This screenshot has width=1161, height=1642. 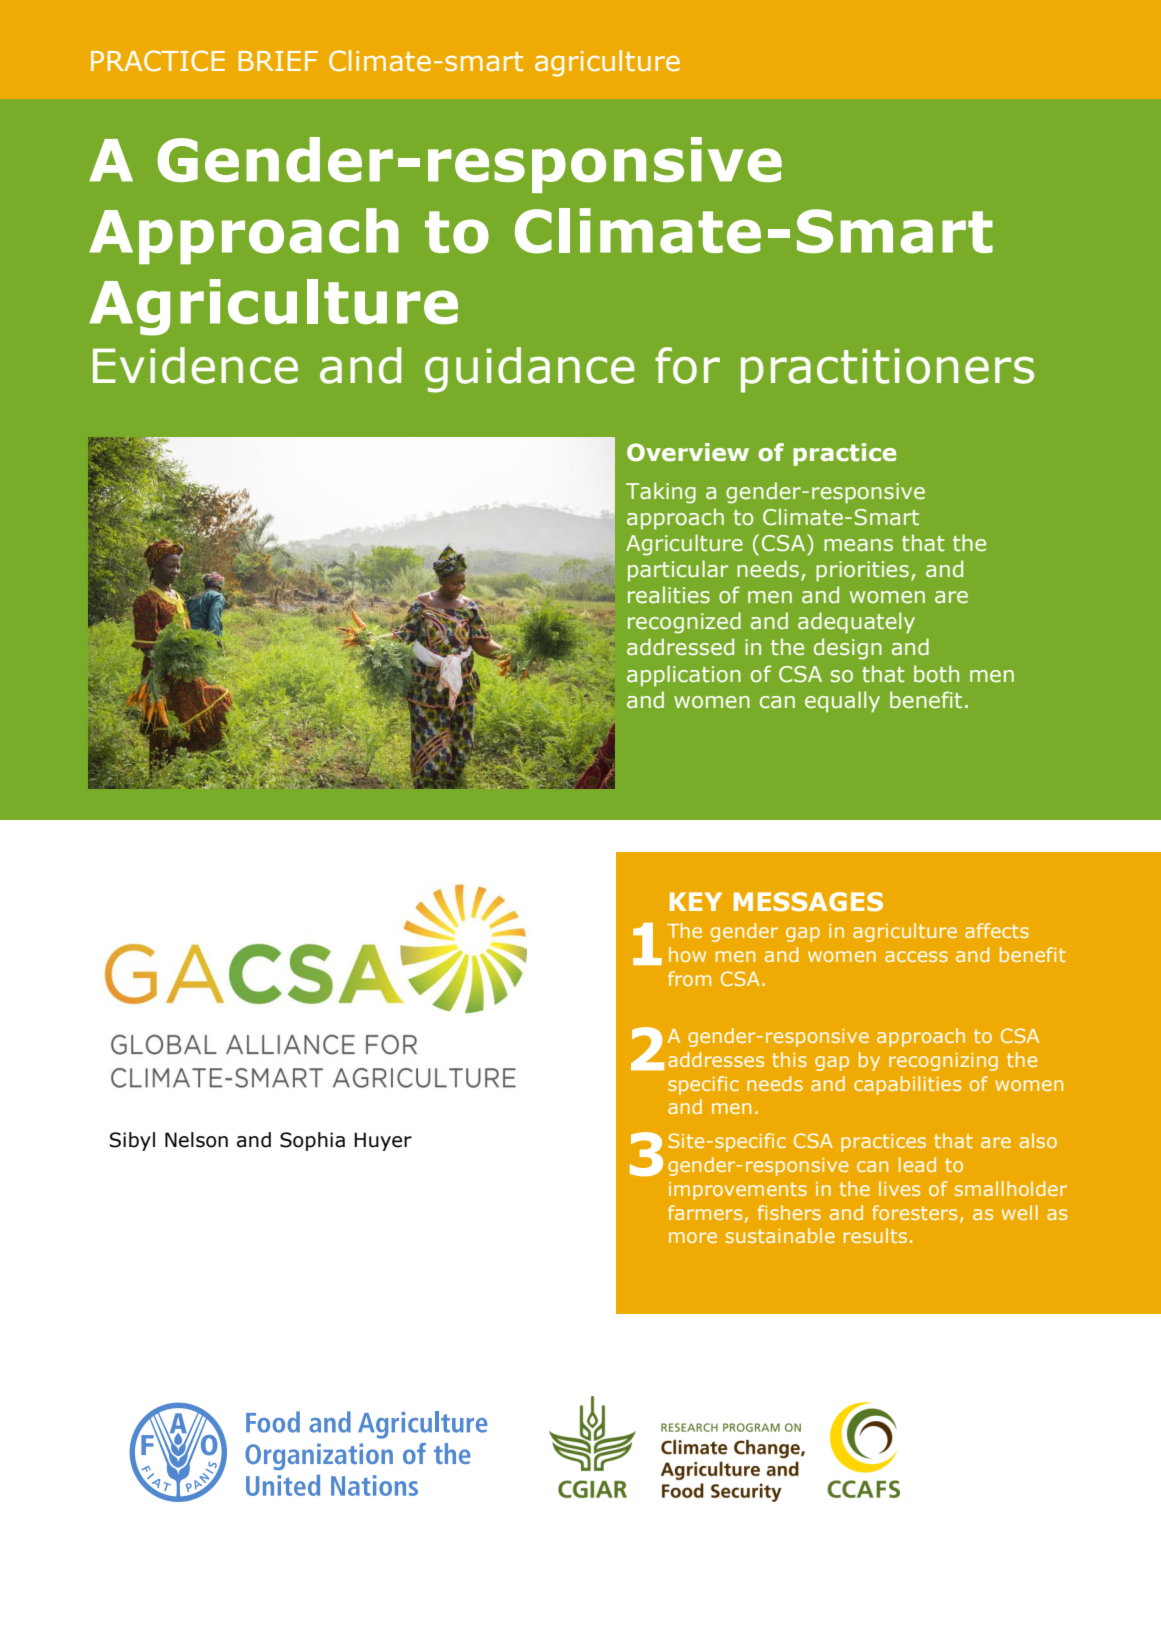 What do you see at coordinates (936, 674) in the screenshot?
I see `both` at bounding box center [936, 674].
